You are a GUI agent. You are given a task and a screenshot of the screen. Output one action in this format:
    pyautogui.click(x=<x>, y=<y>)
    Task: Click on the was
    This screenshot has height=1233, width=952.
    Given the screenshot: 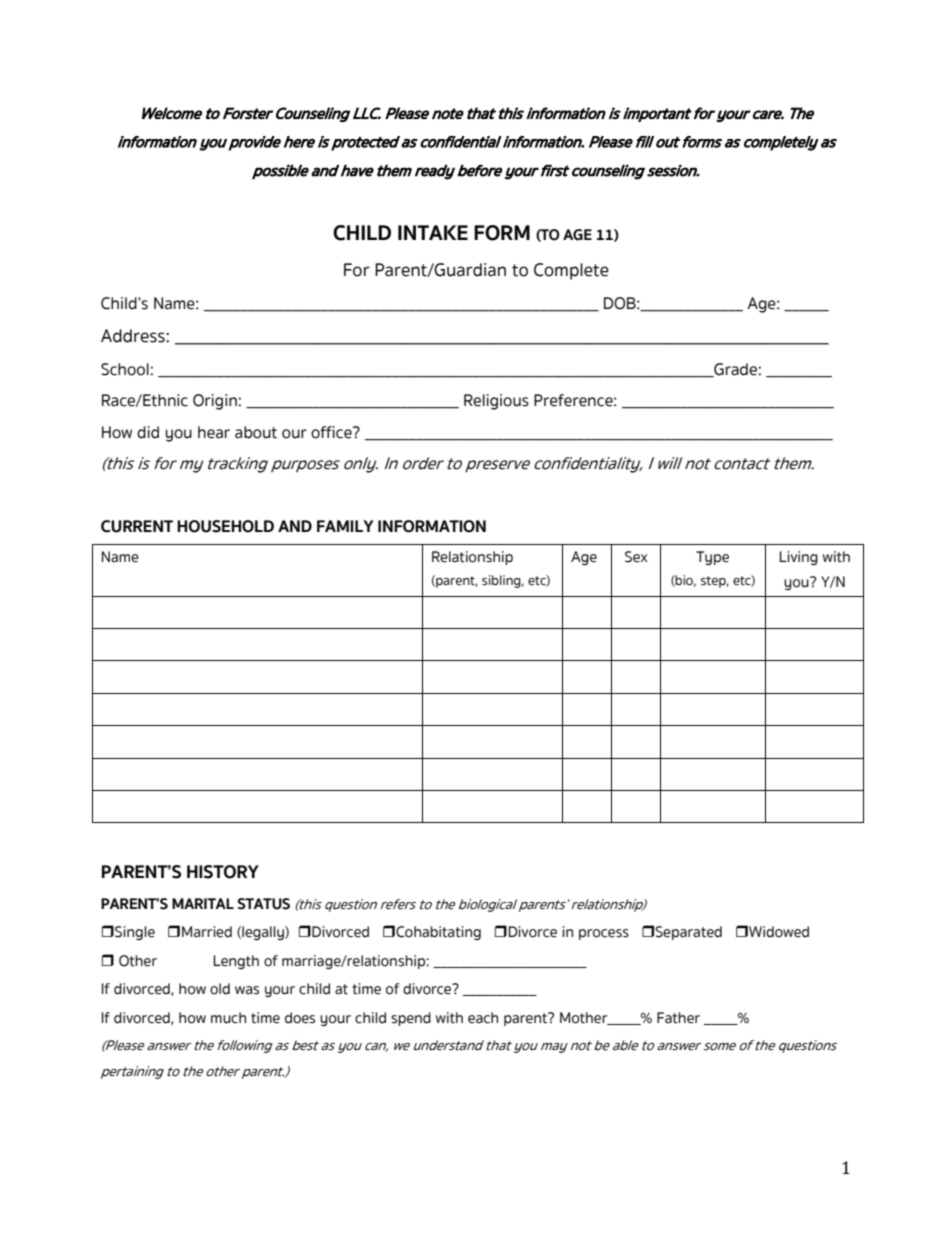 What is the action you would take?
    pyautogui.click(x=247, y=990)
